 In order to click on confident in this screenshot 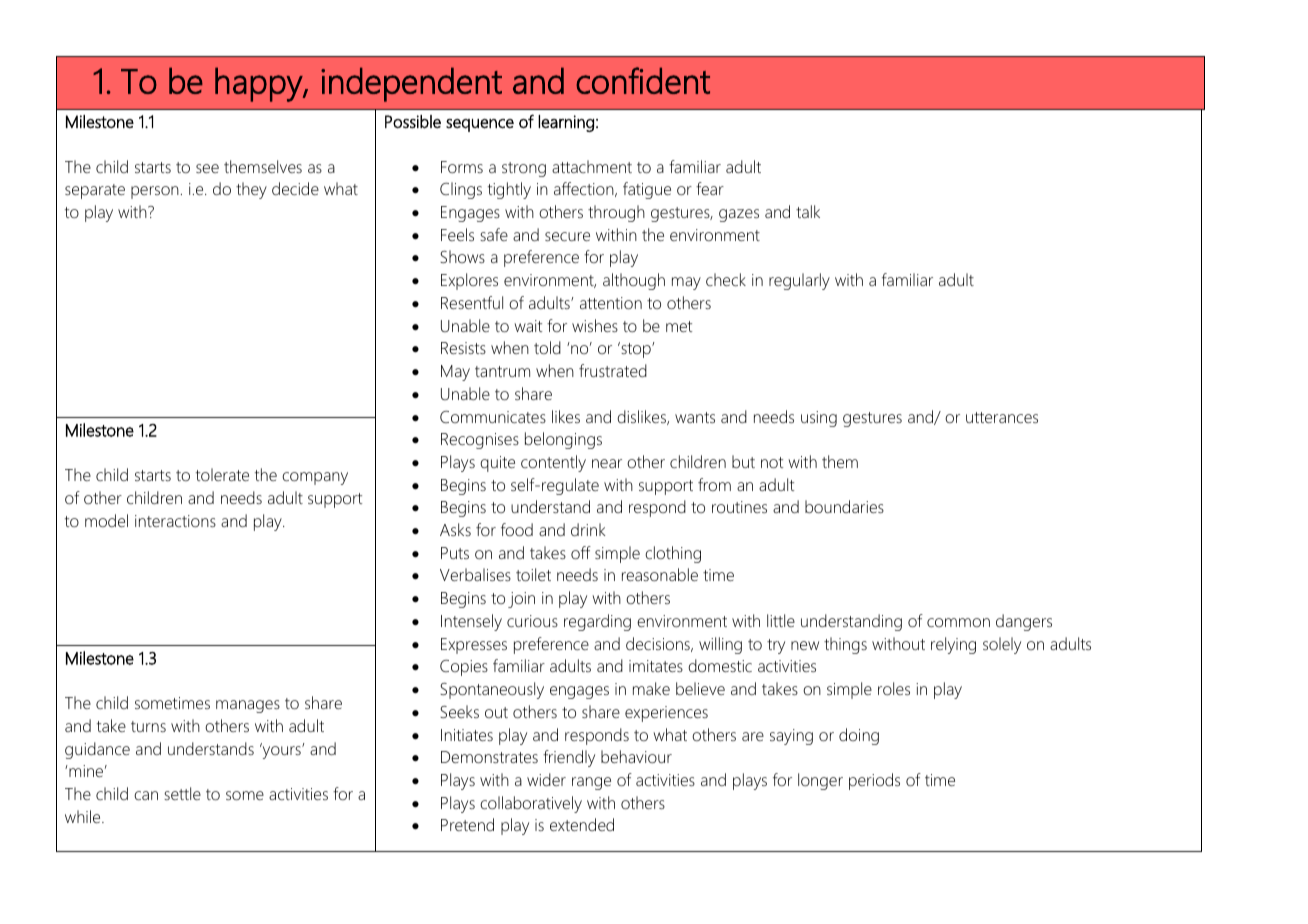, I will do `click(643, 80)`.
